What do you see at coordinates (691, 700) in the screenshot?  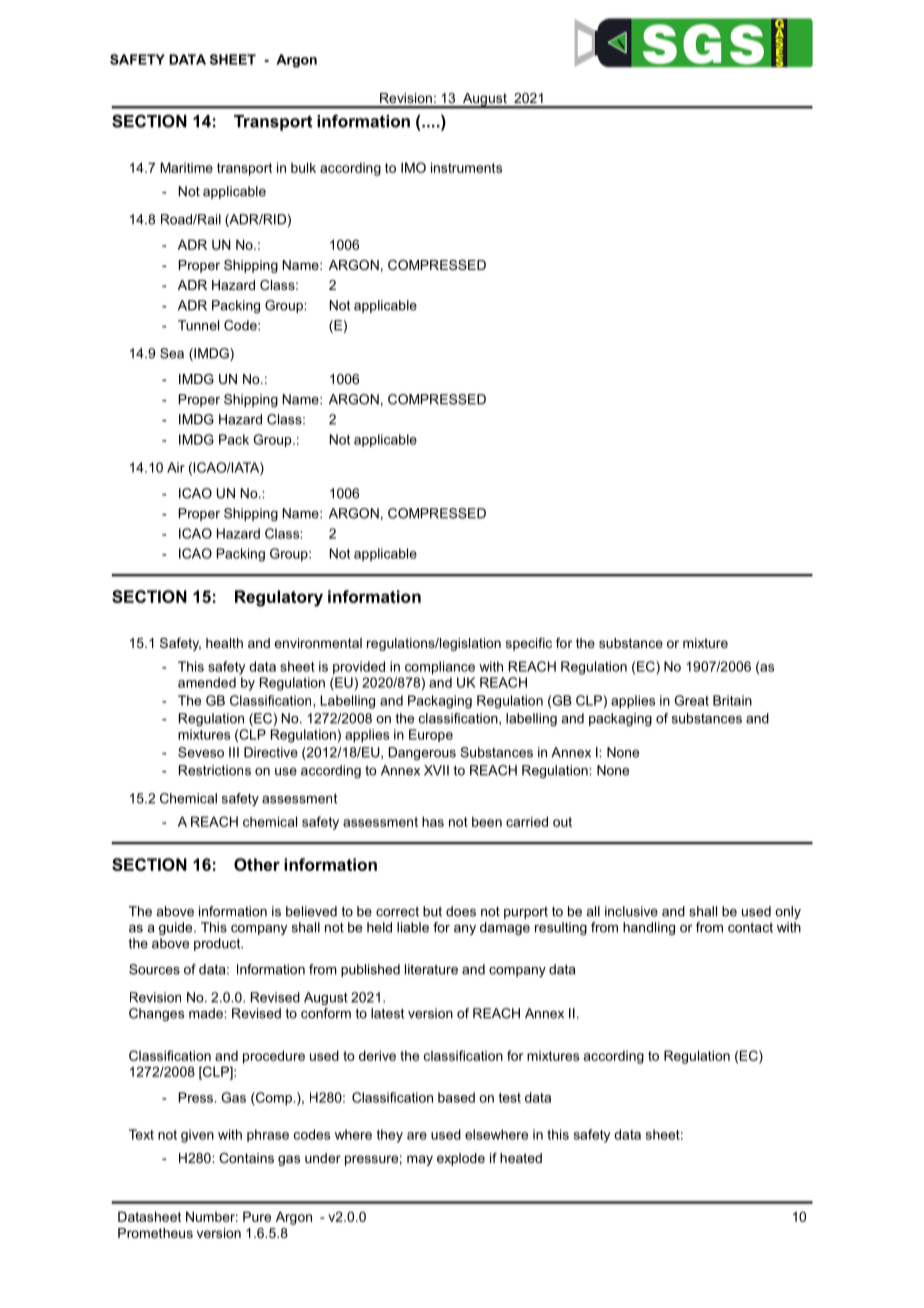 I see `Great` at bounding box center [691, 700].
